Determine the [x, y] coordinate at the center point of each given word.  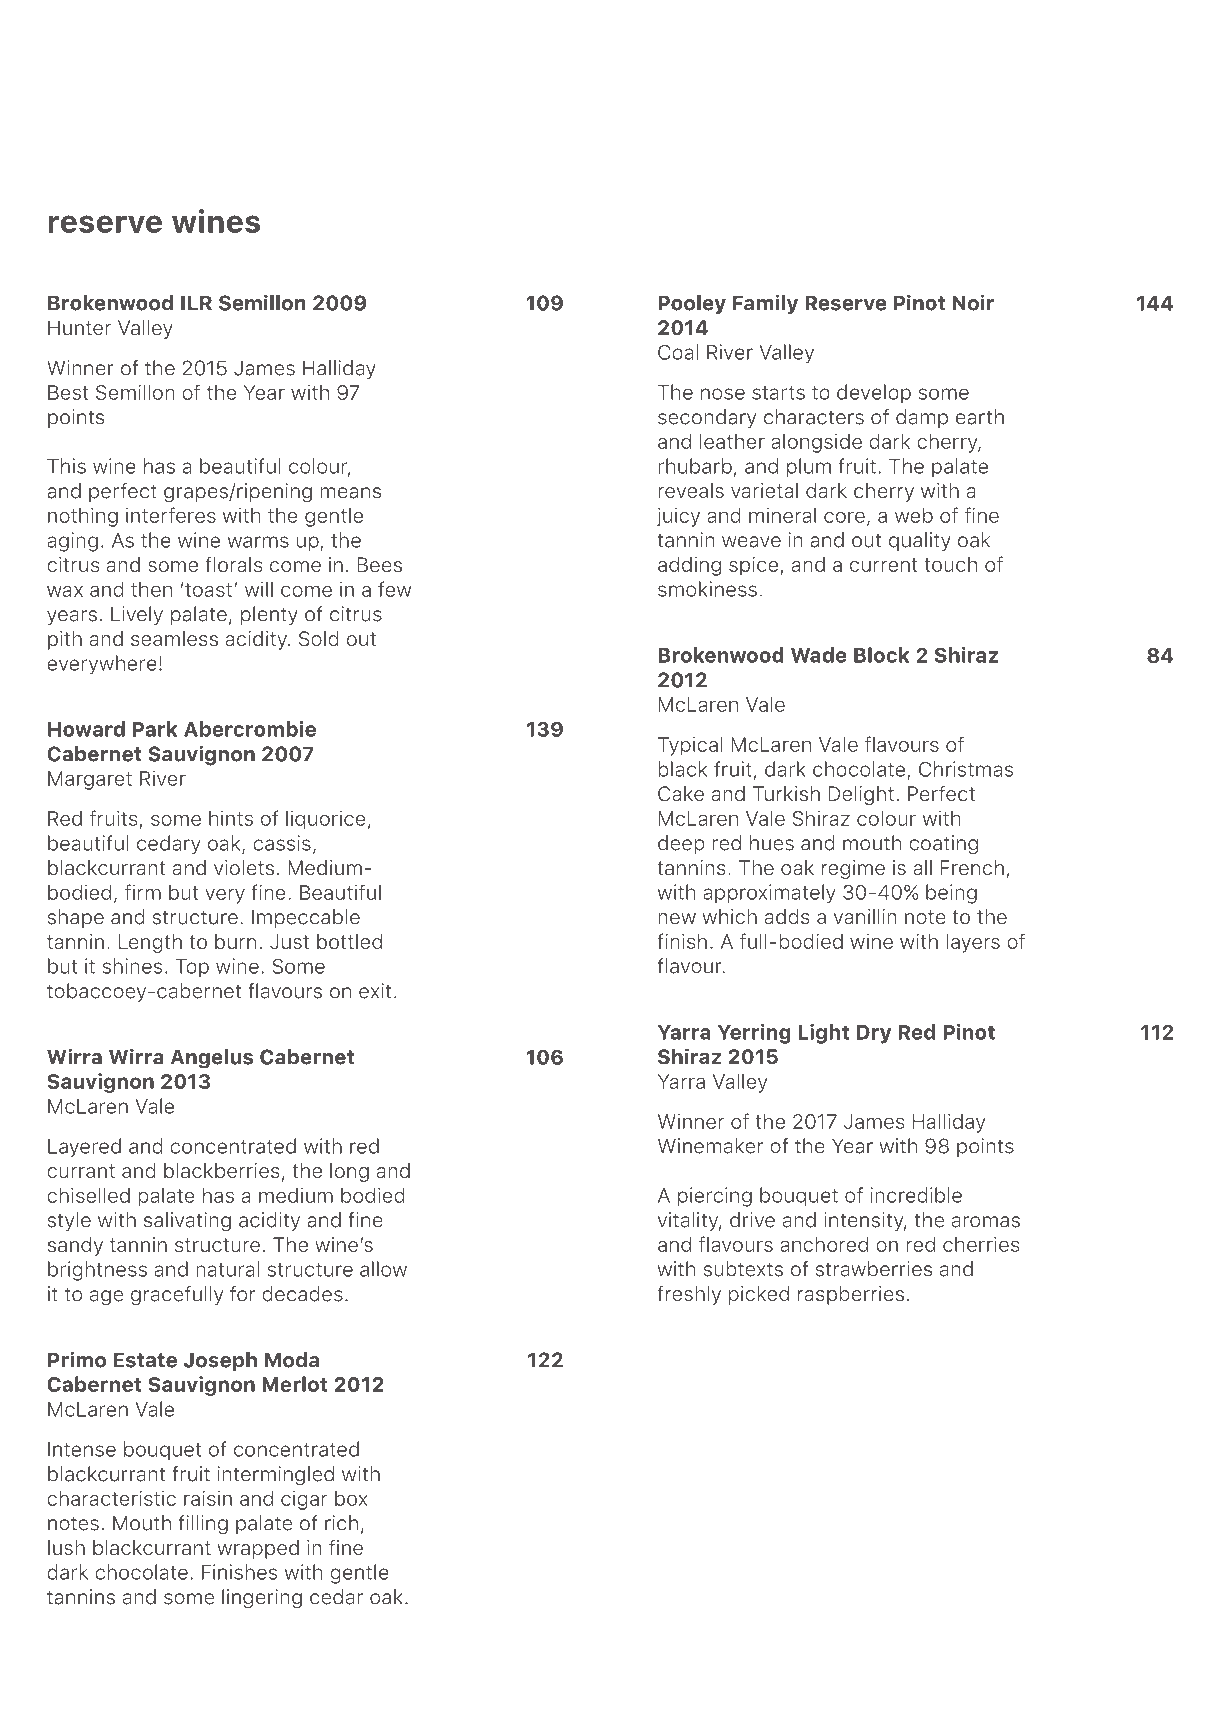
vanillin [865, 916]
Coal [678, 352]
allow [383, 1269]
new [677, 918]
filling [203, 1525]
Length [150, 943]
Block [882, 655]
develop [874, 393]
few [394, 589]
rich [341, 1523]
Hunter [79, 327]
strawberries [874, 1269]
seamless [174, 638]
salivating [187, 1222]
